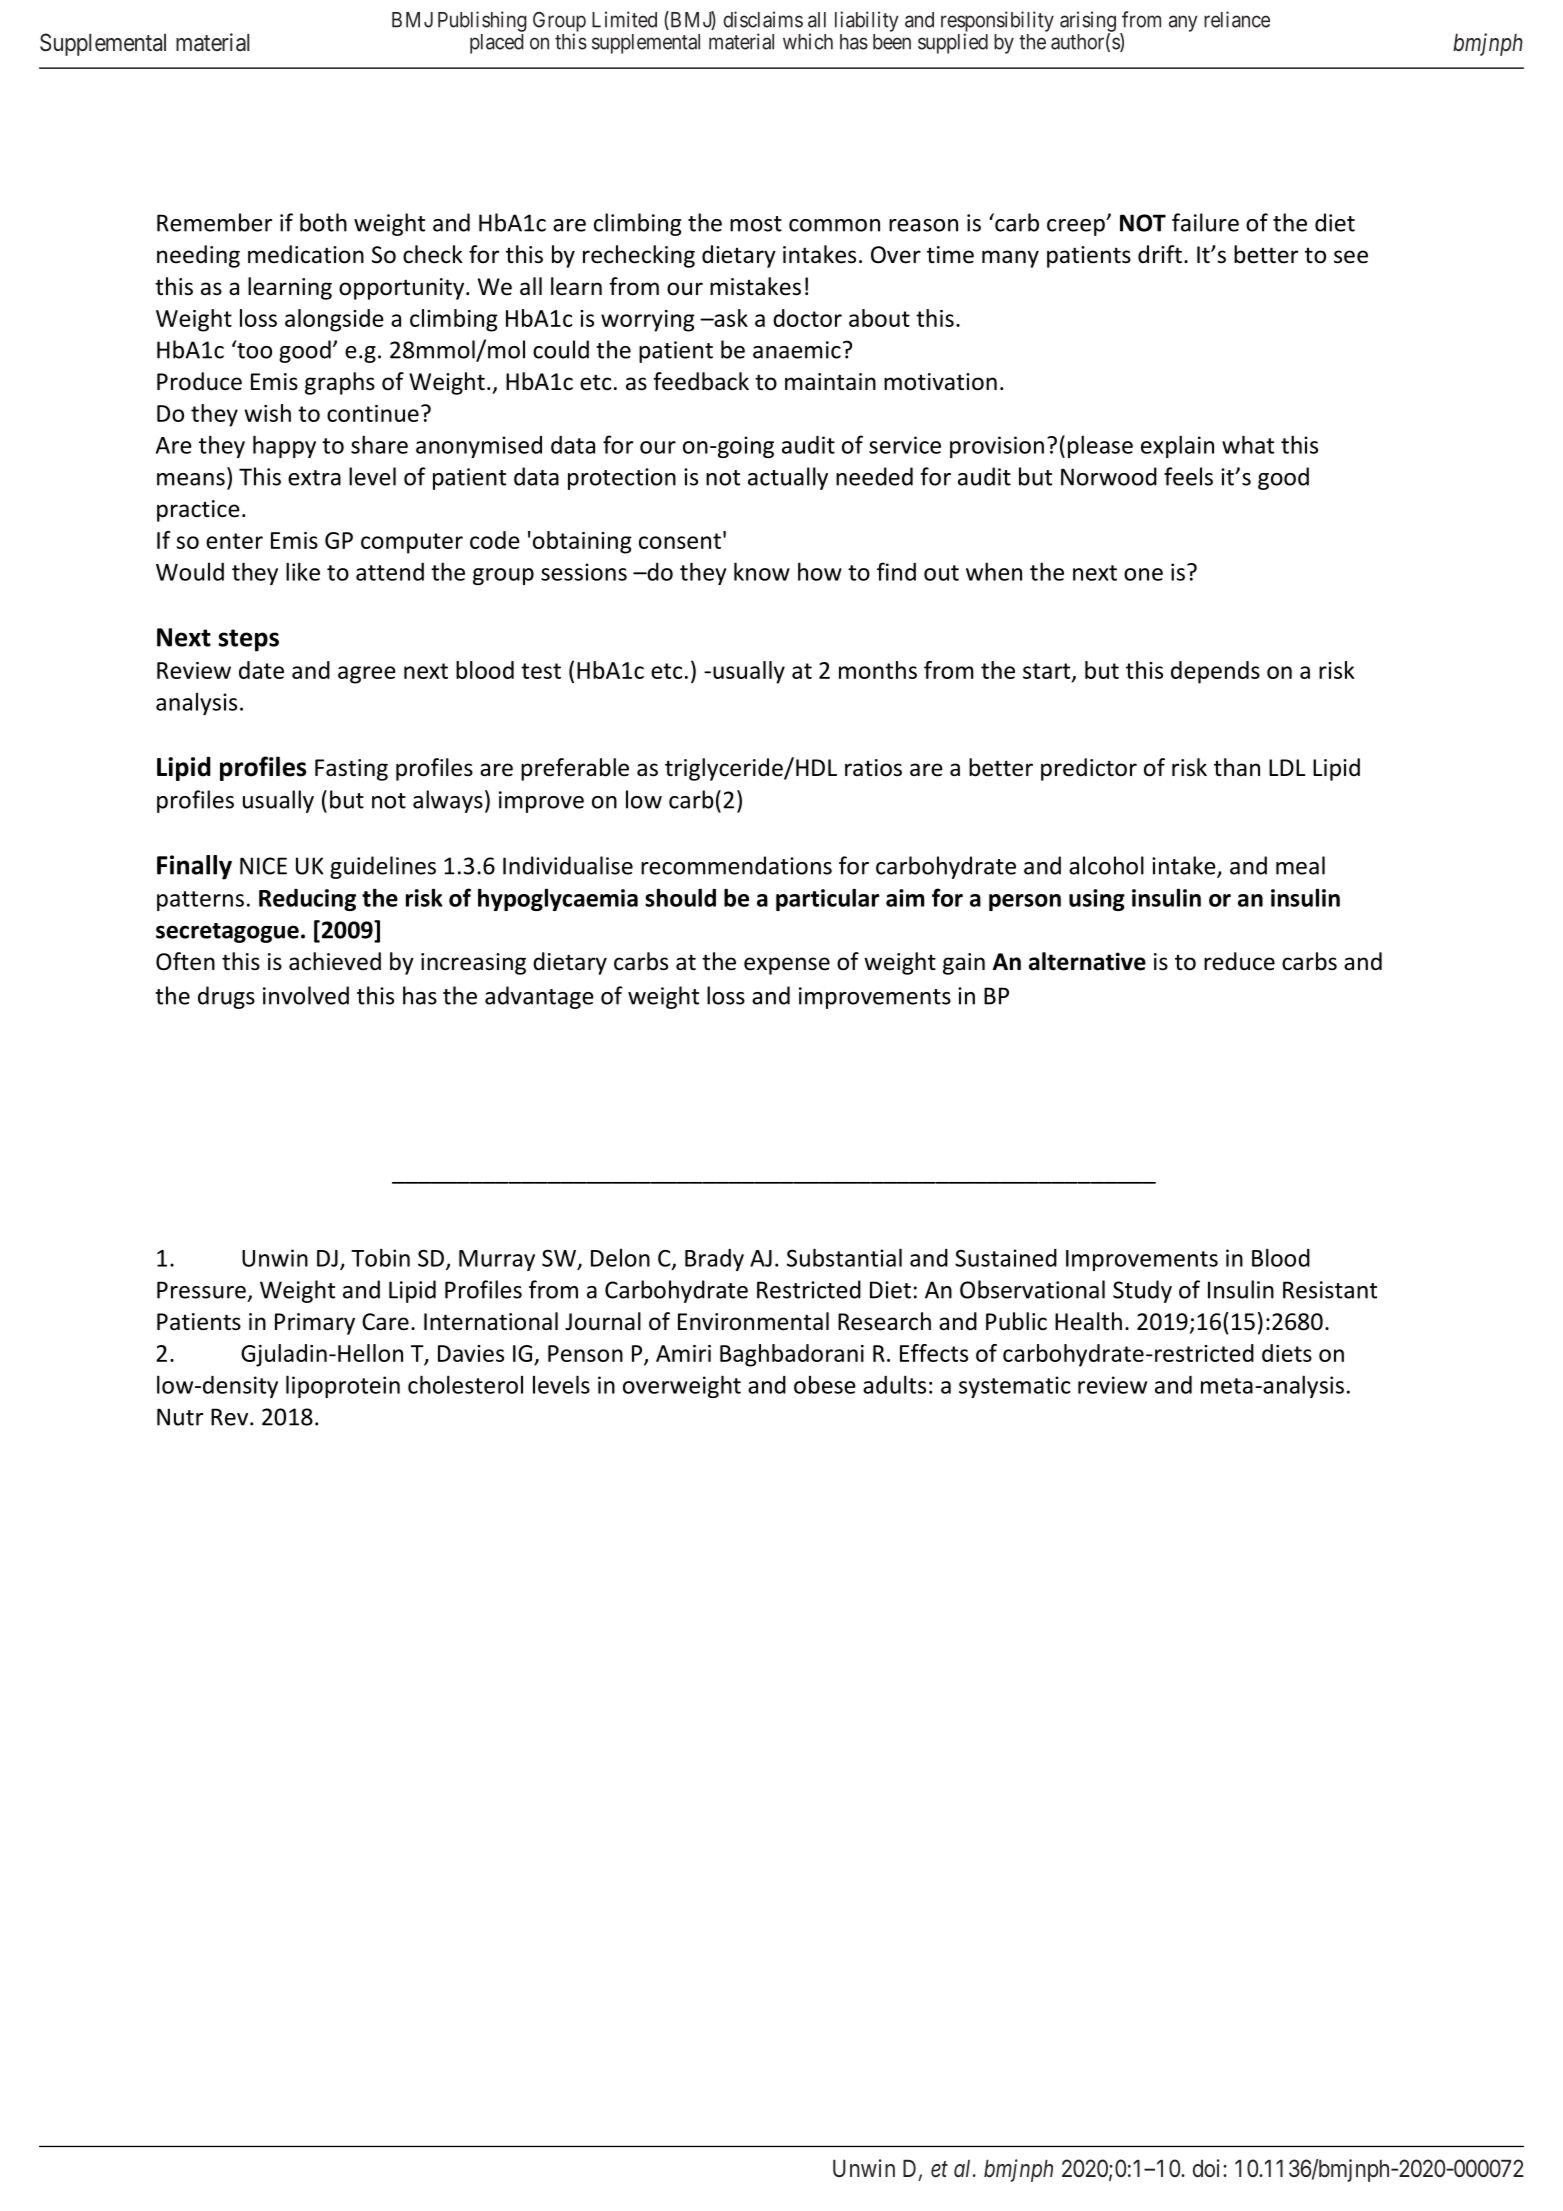 This screenshot has width=1563, height=2211. What do you see at coordinates (1237, 19) in the screenshot?
I see `reliance` at bounding box center [1237, 19].
